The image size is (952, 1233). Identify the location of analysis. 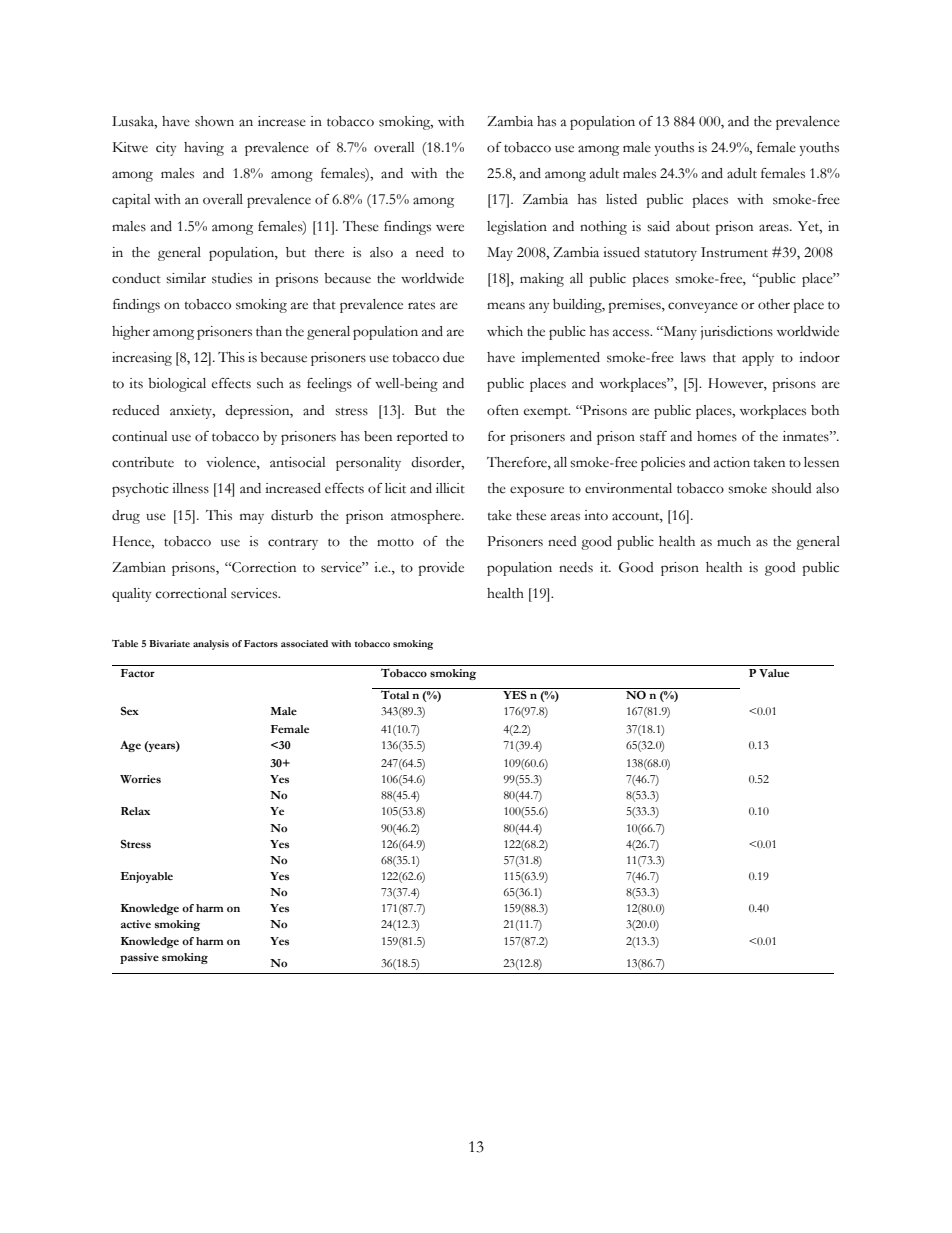
(211, 645).
